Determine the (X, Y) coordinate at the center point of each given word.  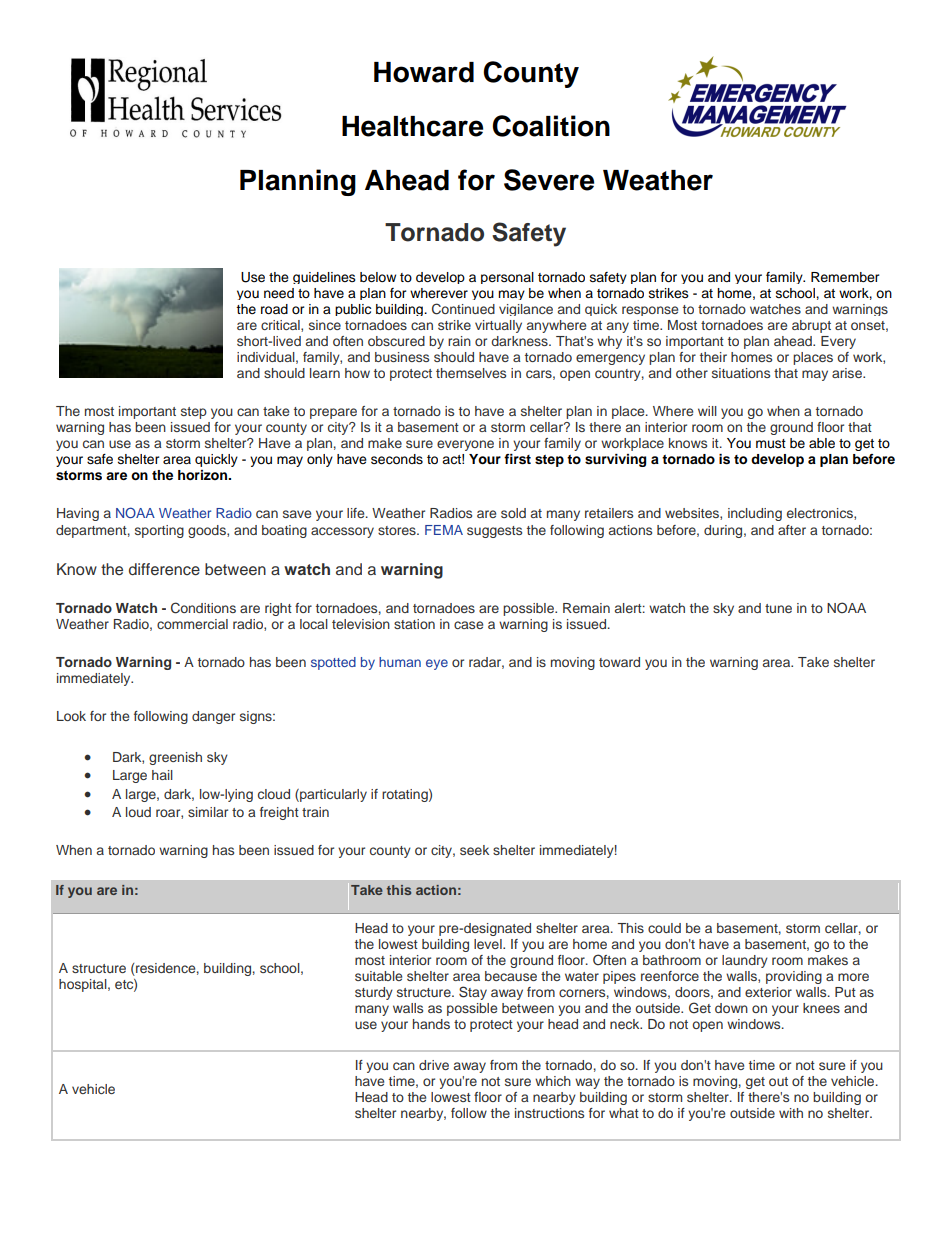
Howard (424, 72)
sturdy (374, 993)
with (791, 1113)
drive (434, 1065)
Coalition (551, 126)
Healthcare (412, 126)
